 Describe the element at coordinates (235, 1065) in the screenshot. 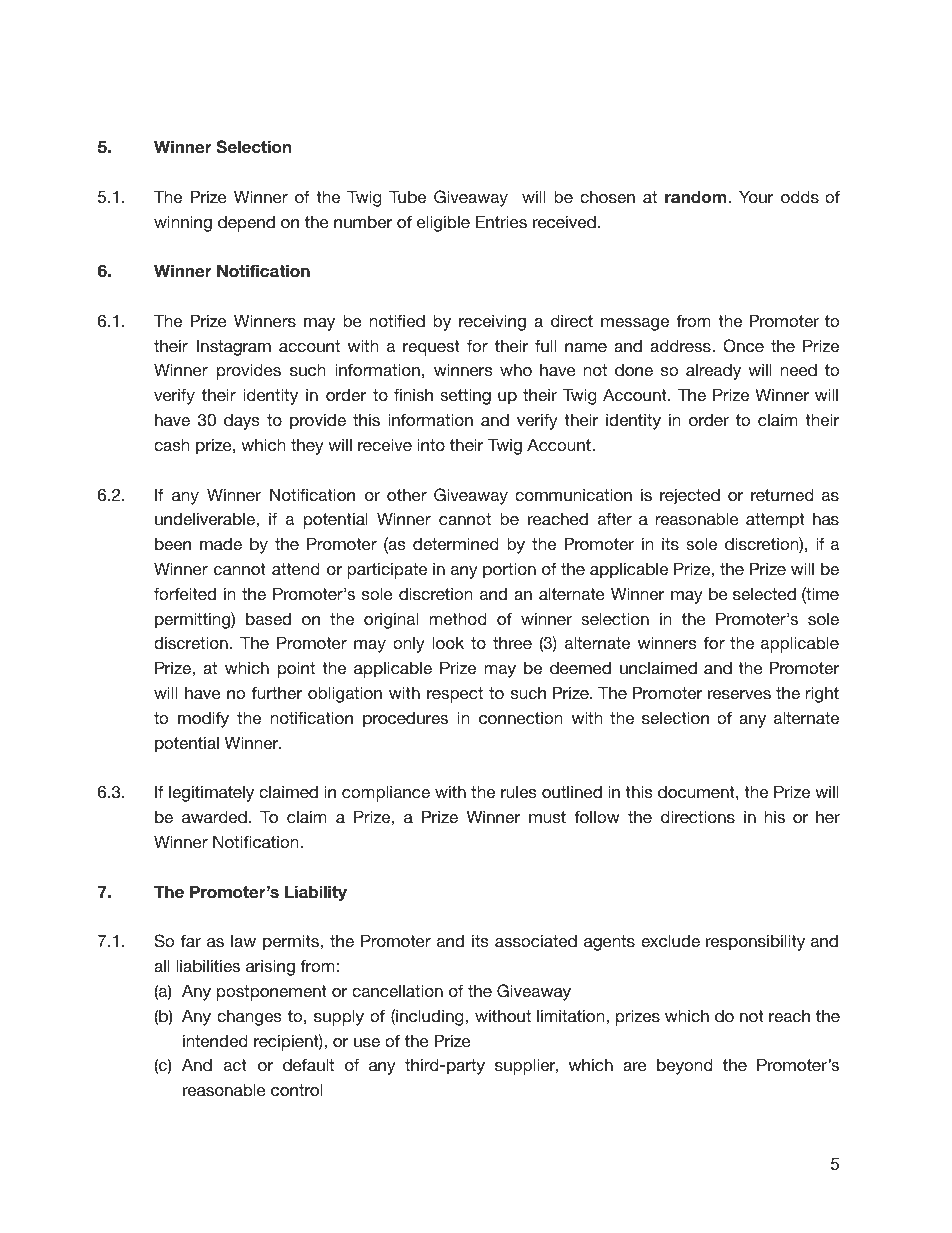

I see `act` at that location.
